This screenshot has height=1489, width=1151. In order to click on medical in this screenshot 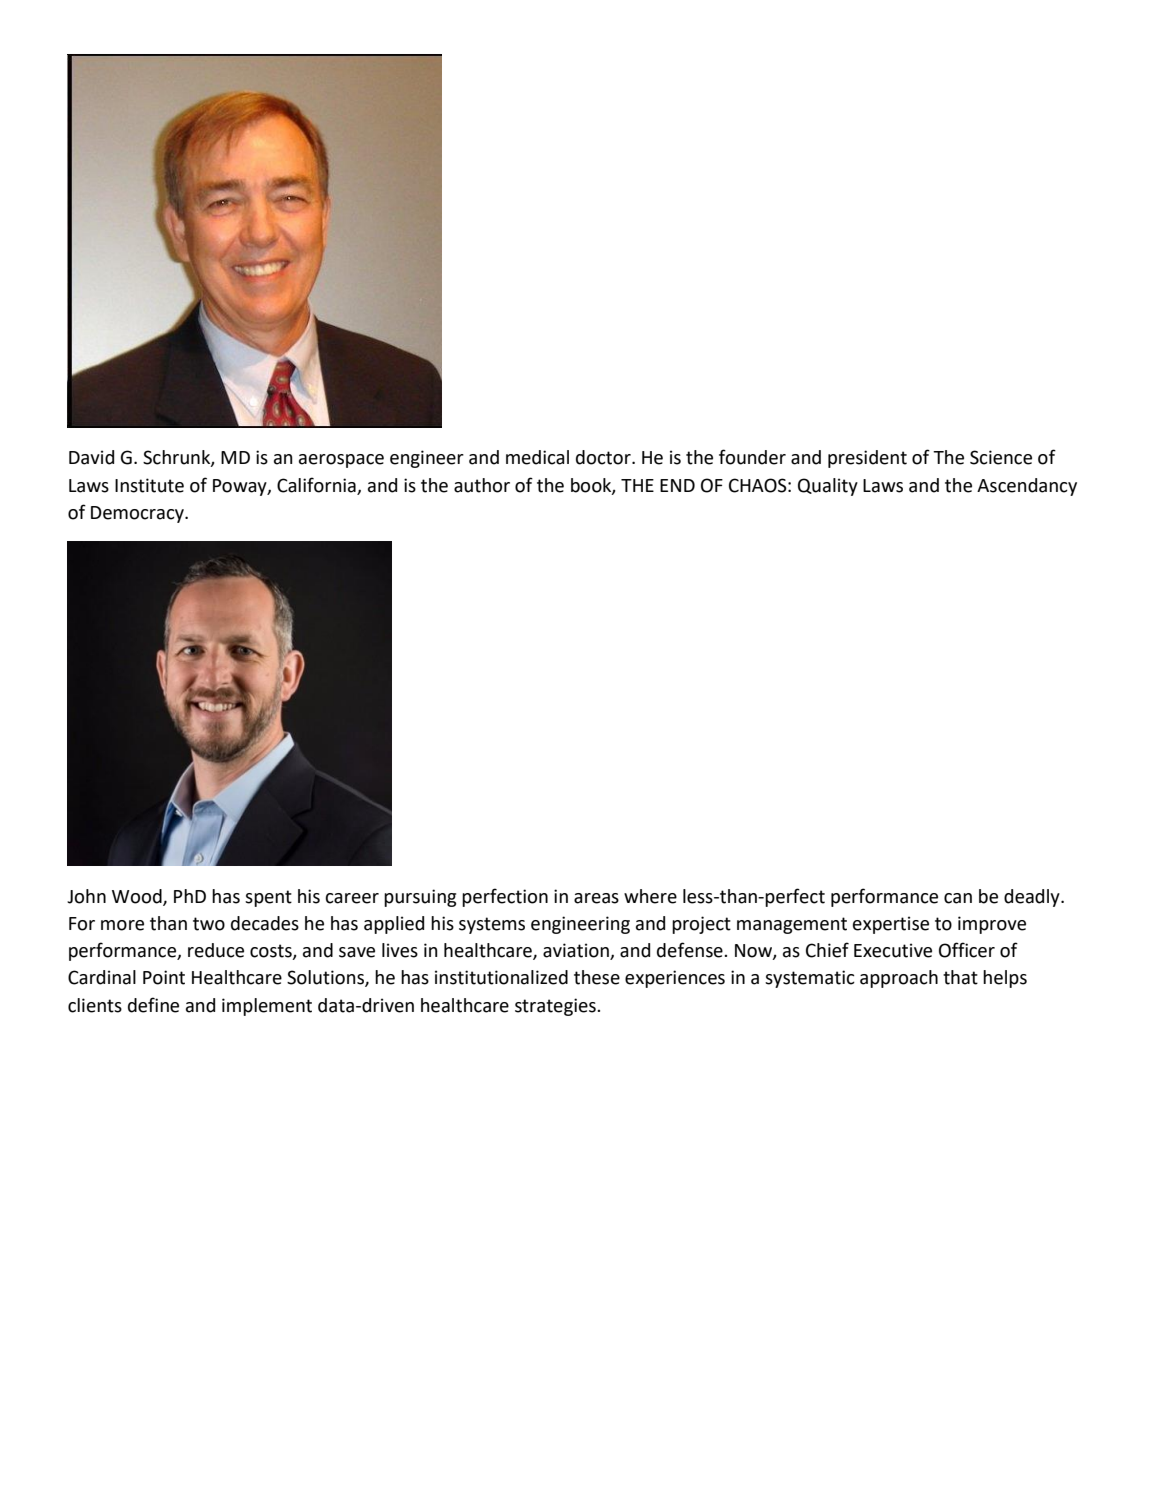, I will do `click(537, 457)`.
